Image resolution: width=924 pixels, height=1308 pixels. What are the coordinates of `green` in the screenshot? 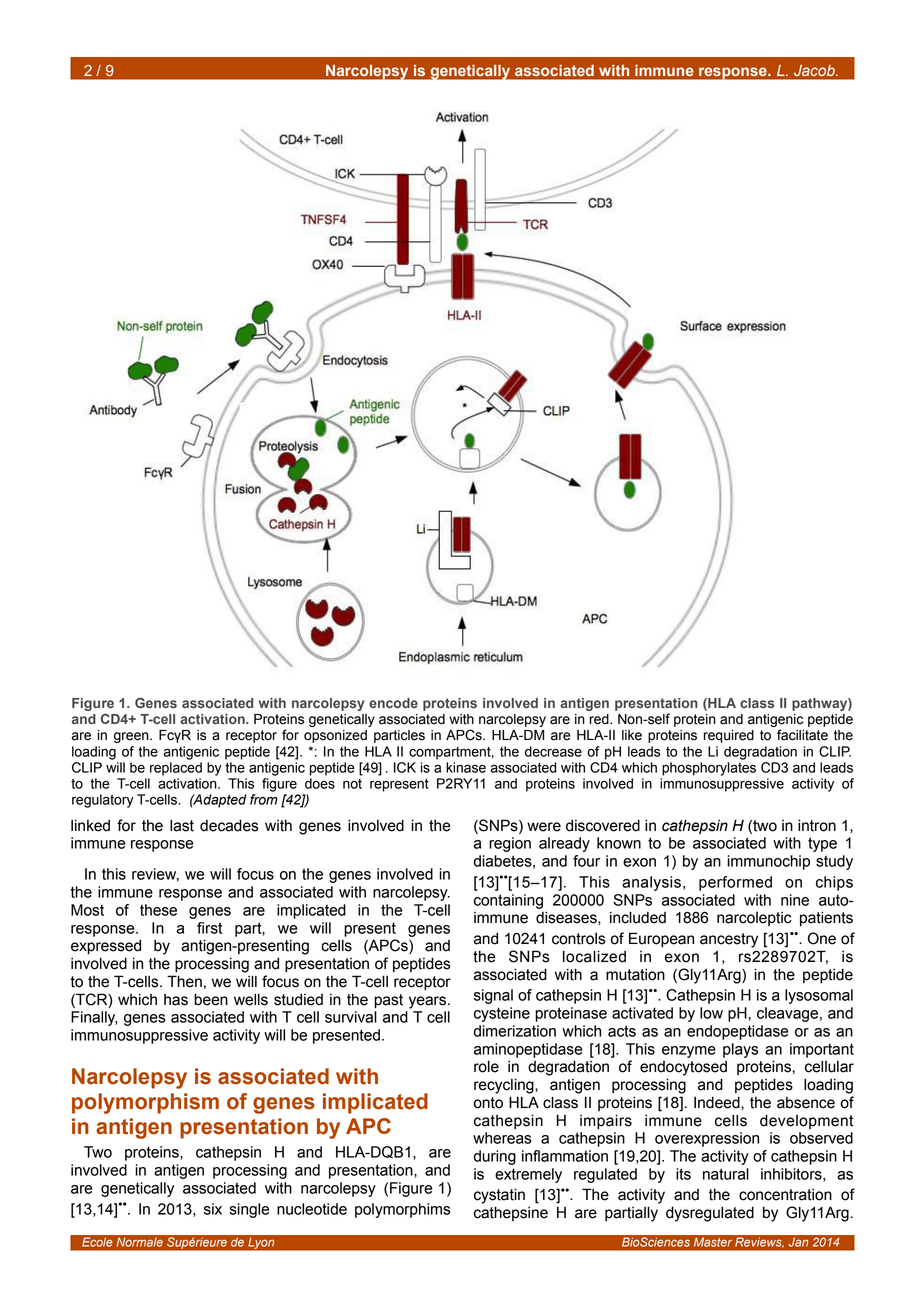 It's located at (132, 737).
